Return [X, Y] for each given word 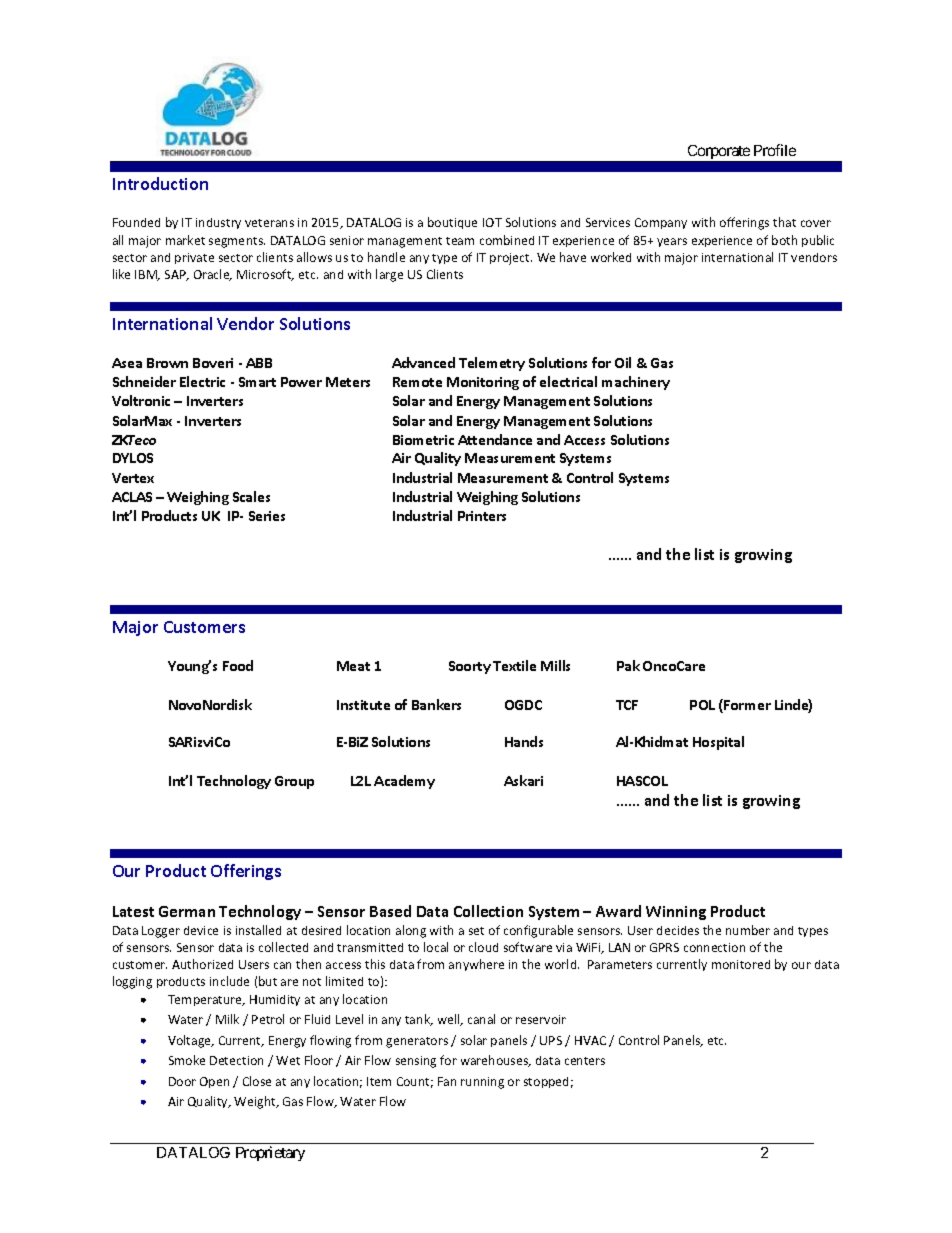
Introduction [160, 183]
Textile [514, 665]
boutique [452, 223]
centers [585, 1061]
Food [238, 665]
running [482, 1083]
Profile [775, 150]
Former [746, 706]
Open [214, 1082]
